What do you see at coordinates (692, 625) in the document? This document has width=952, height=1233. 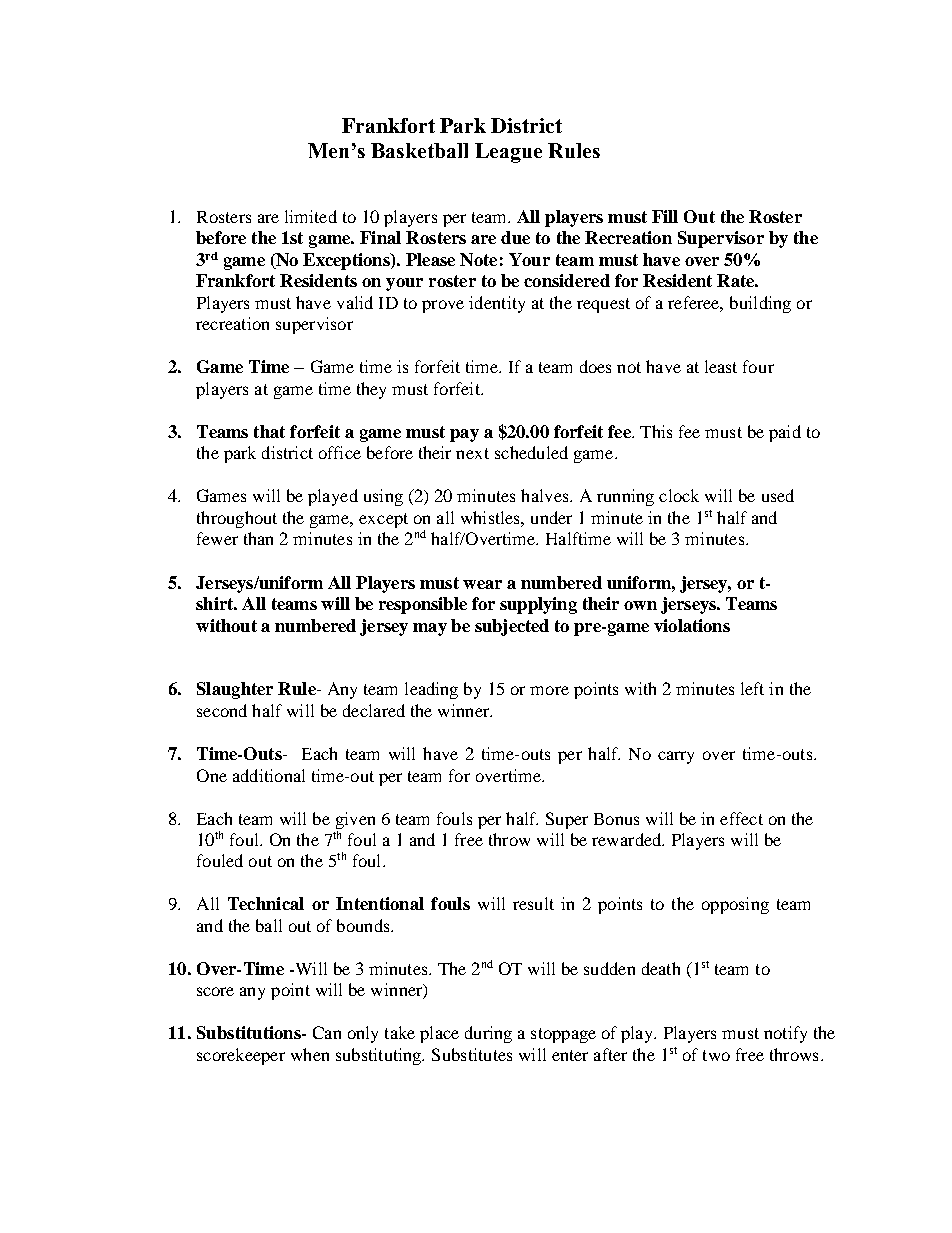 I see `violations` at bounding box center [692, 625].
